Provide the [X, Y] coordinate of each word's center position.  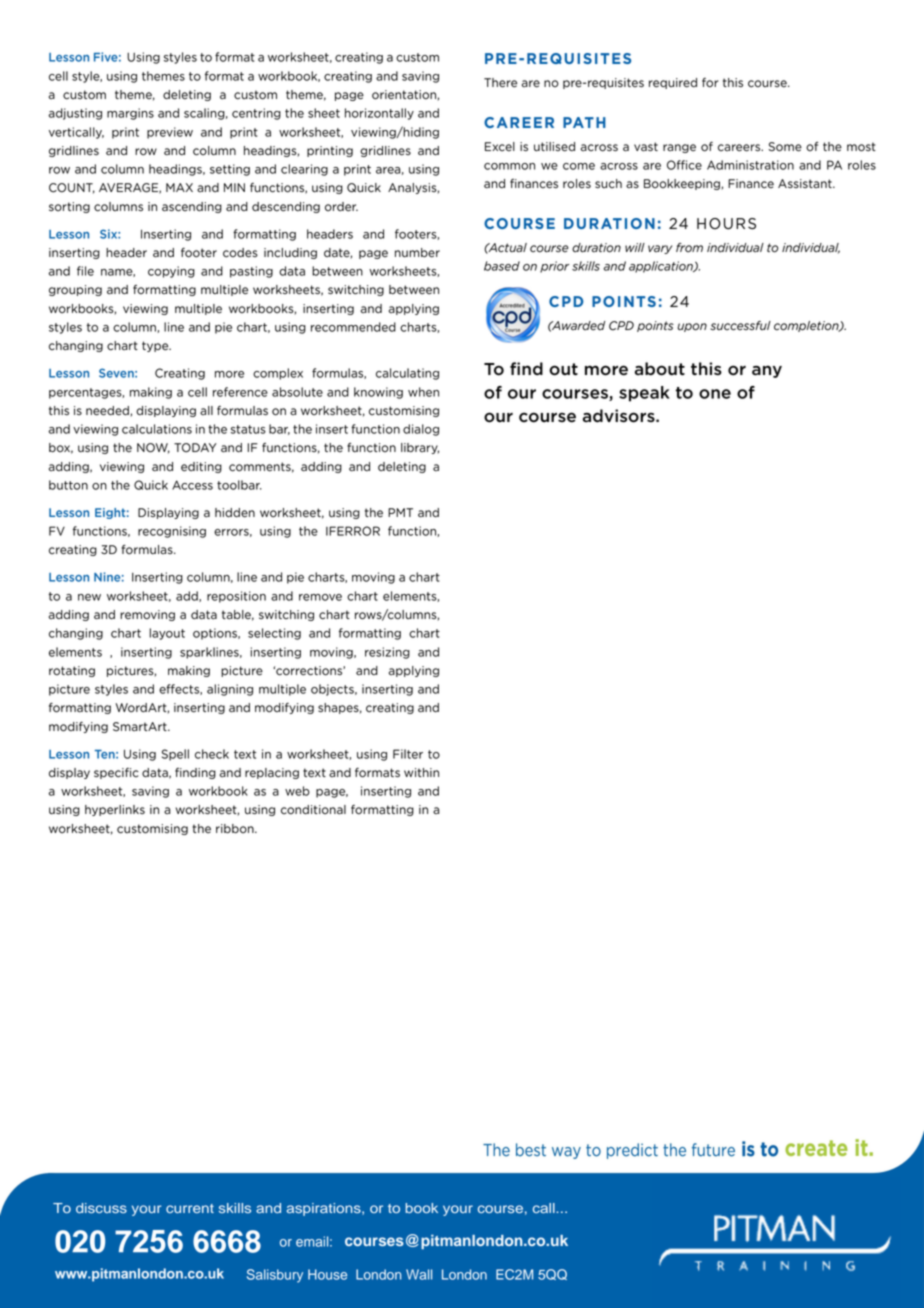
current [190, 1208]
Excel [500, 147]
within [421, 772]
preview [170, 133]
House [327, 1274]
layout [167, 634]
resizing [387, 653]
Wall [419, 1274]
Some [785, 147]
